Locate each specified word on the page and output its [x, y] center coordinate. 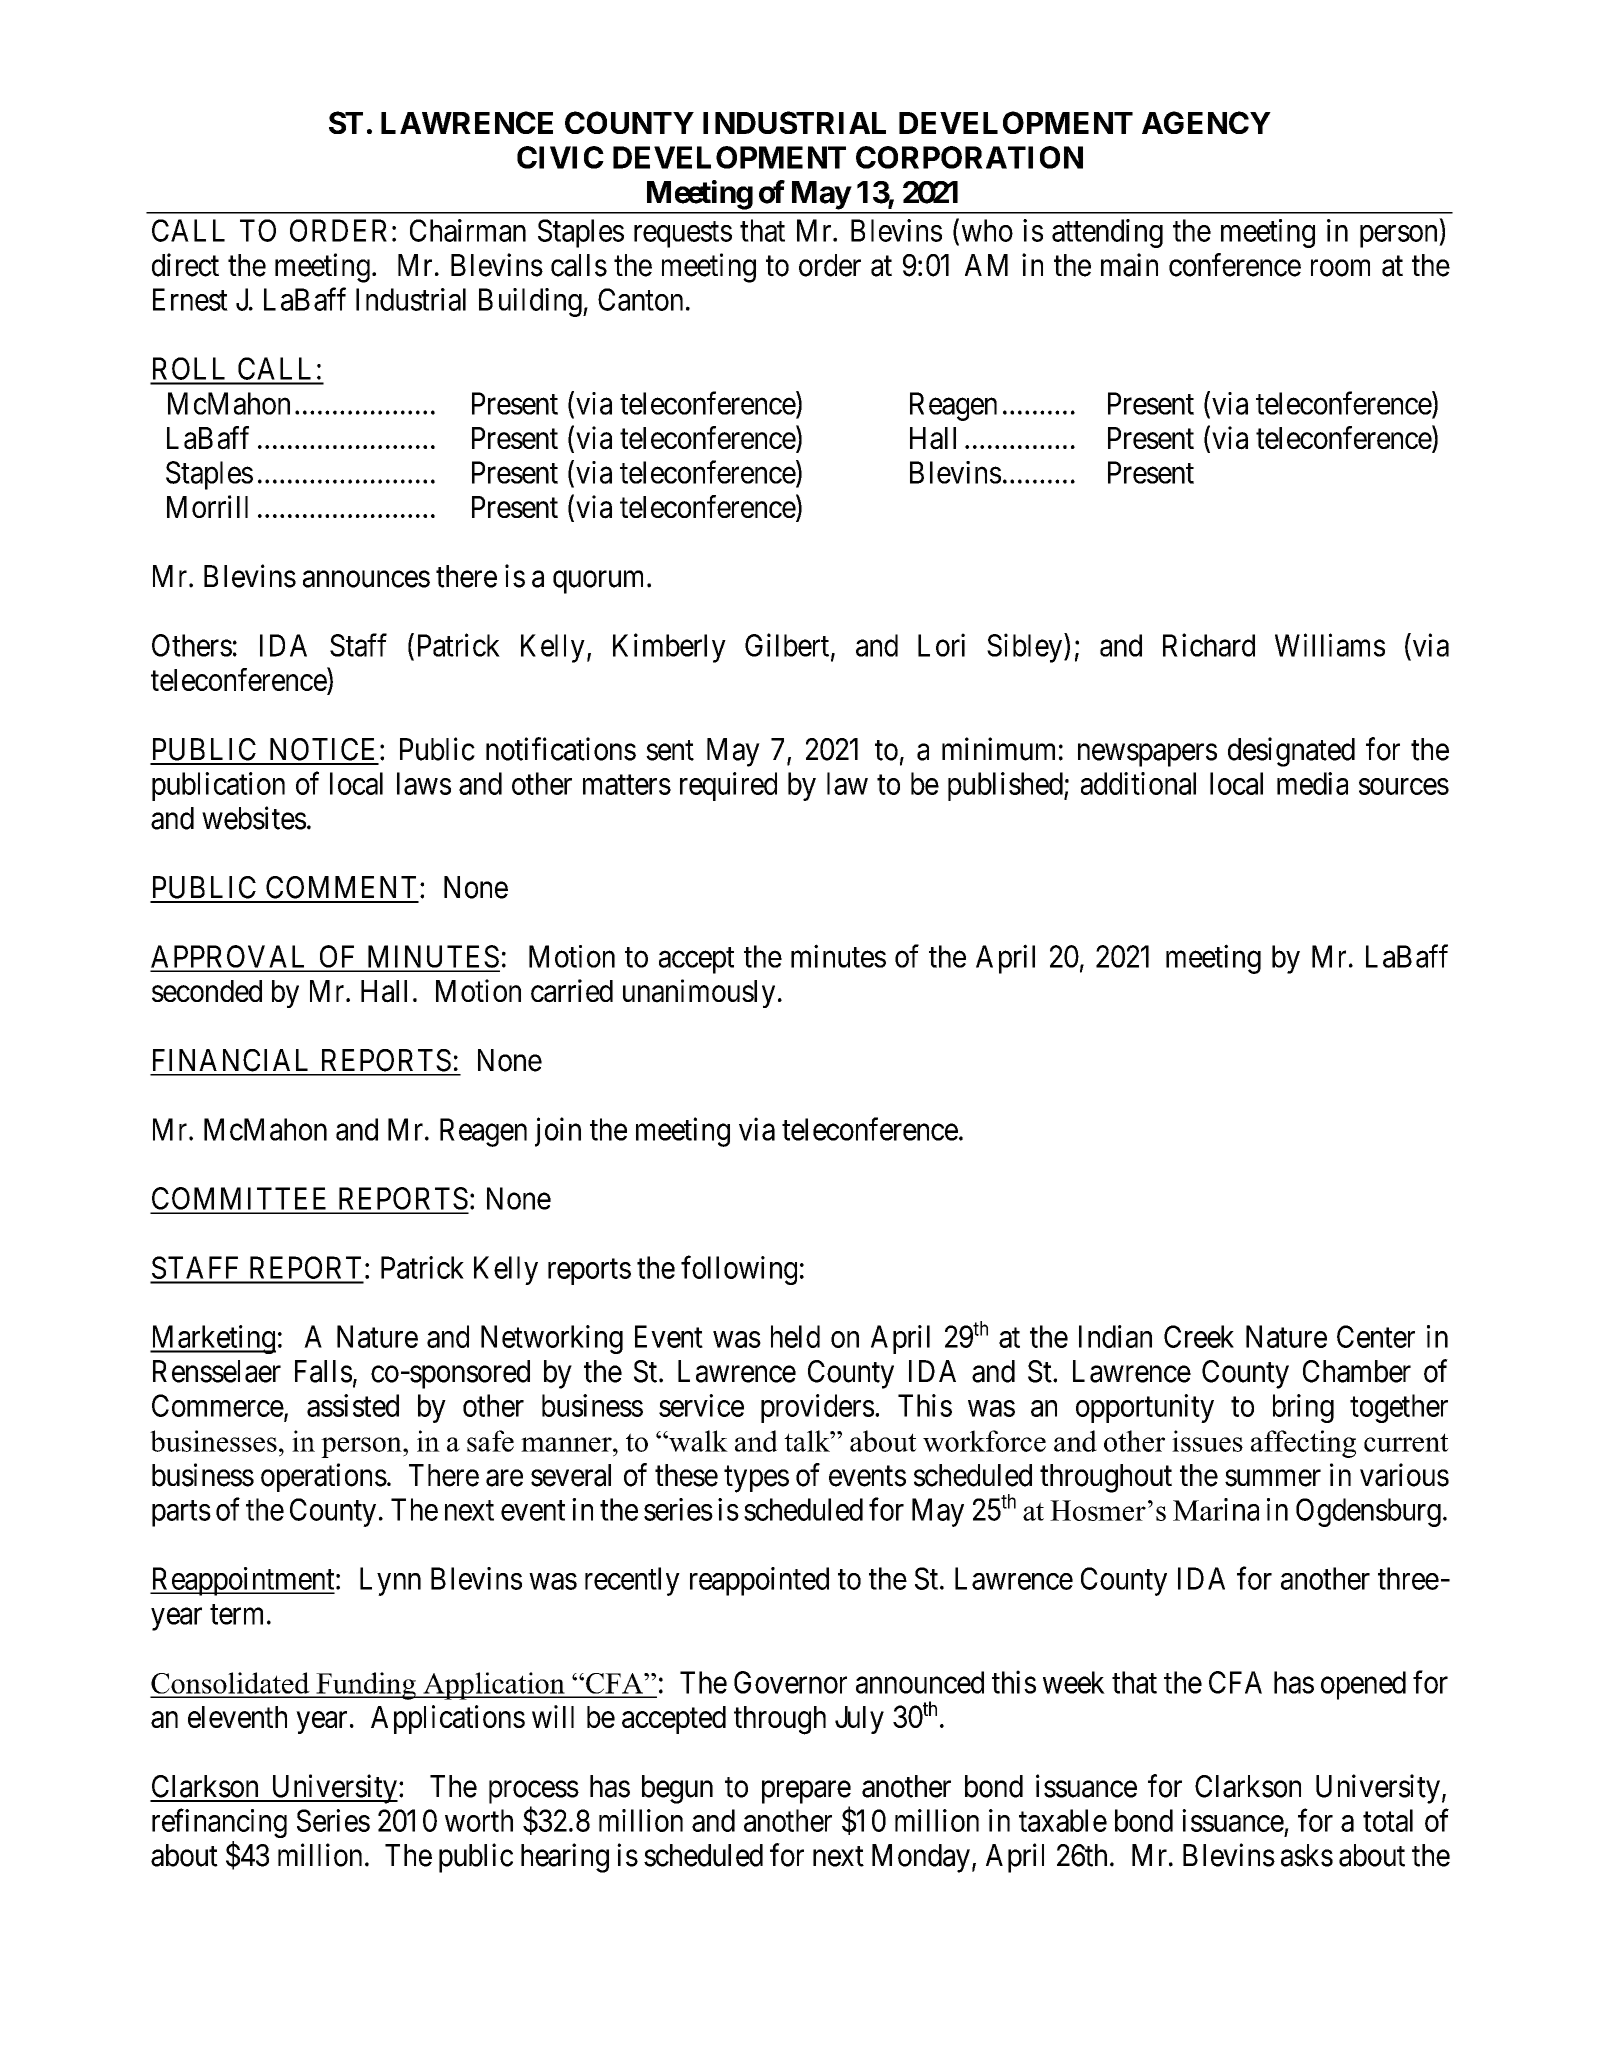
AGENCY [1206, 122]
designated [1291, 752]
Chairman [468, 230]
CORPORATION [969, 157]
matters [627, 785]
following [739, 1270]
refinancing [219, 1823]
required [728, 786]
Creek [1199, 1336]
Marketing [213, 1339]
